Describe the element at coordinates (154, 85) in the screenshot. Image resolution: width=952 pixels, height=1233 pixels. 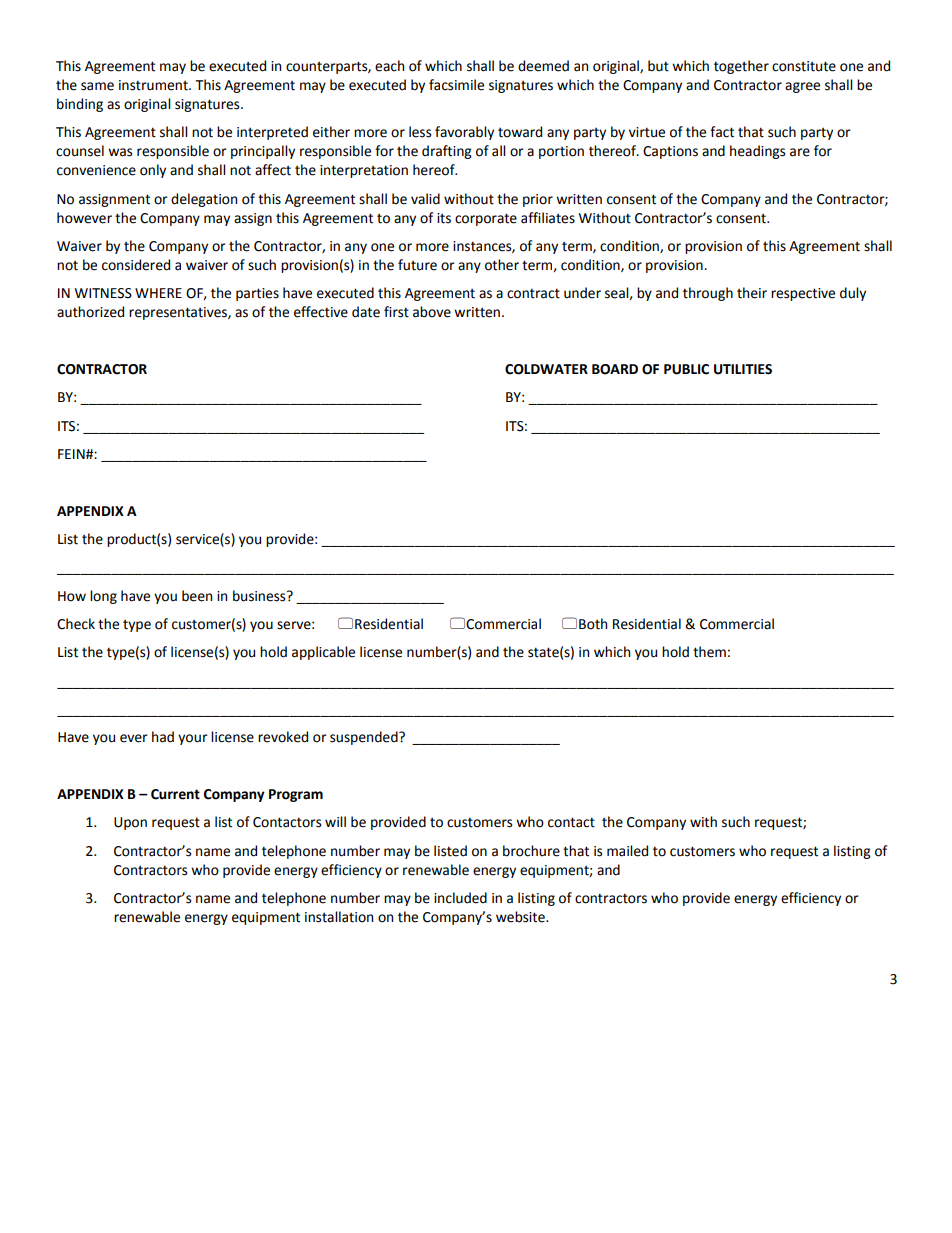
I see `instrument` at that location.
